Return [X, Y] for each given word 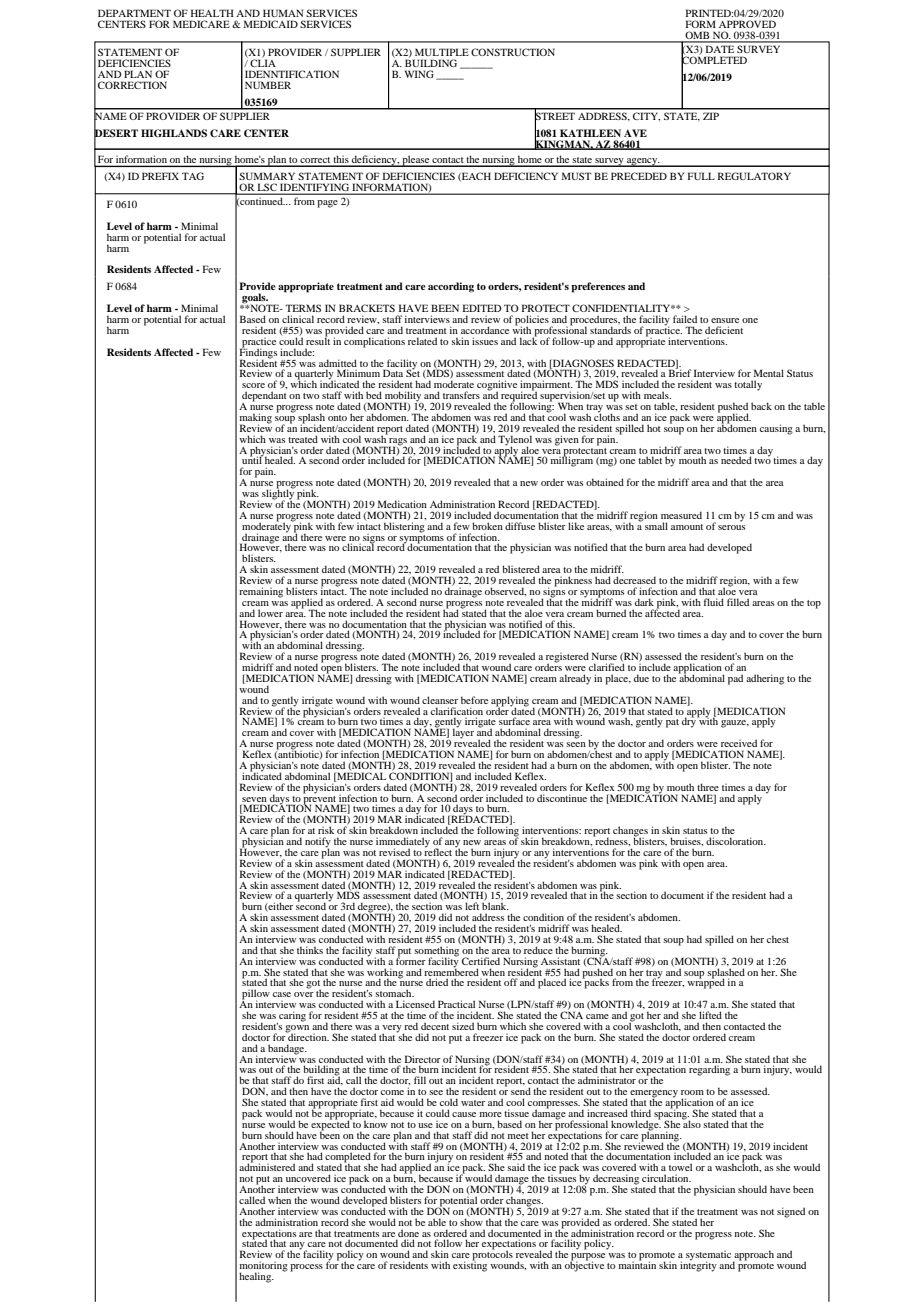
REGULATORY [754, 176]
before [474, 700]
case [282, 994]
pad [735, 679]
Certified [481, 961]
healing [256, 1277]
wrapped [706, 983]
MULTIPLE [442, 52]
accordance [485, 330]
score [253, 385]
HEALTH [212, 13]
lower [270, 613]
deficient [724, 330]
